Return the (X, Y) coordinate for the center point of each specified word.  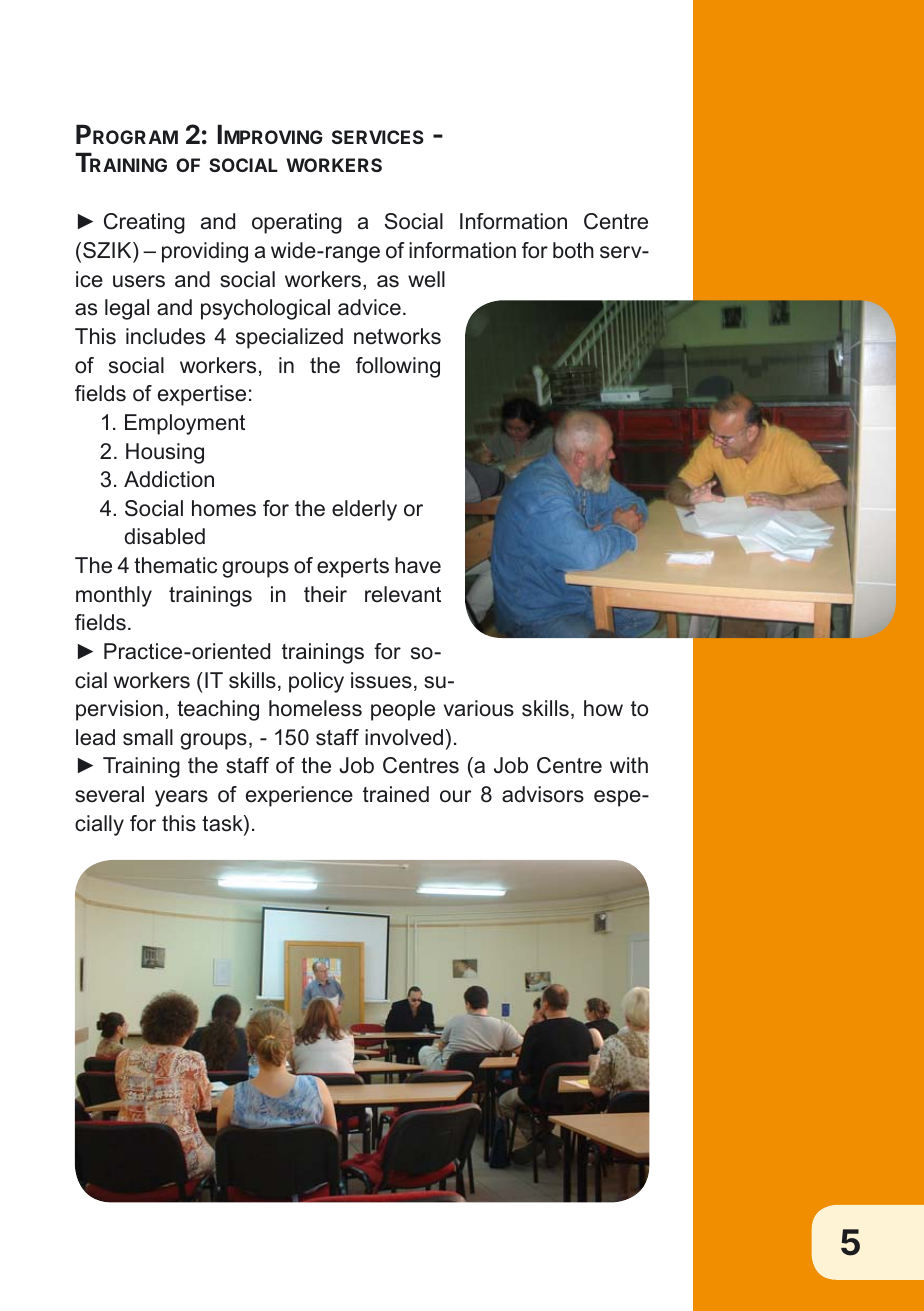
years (181, 798)
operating (297, 223)
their (325, 594)
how (603, 708)
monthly (114, 596)
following (398, 367)
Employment (185, 424)
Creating (144, 223)
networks (397, 336)
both (573, 250)
